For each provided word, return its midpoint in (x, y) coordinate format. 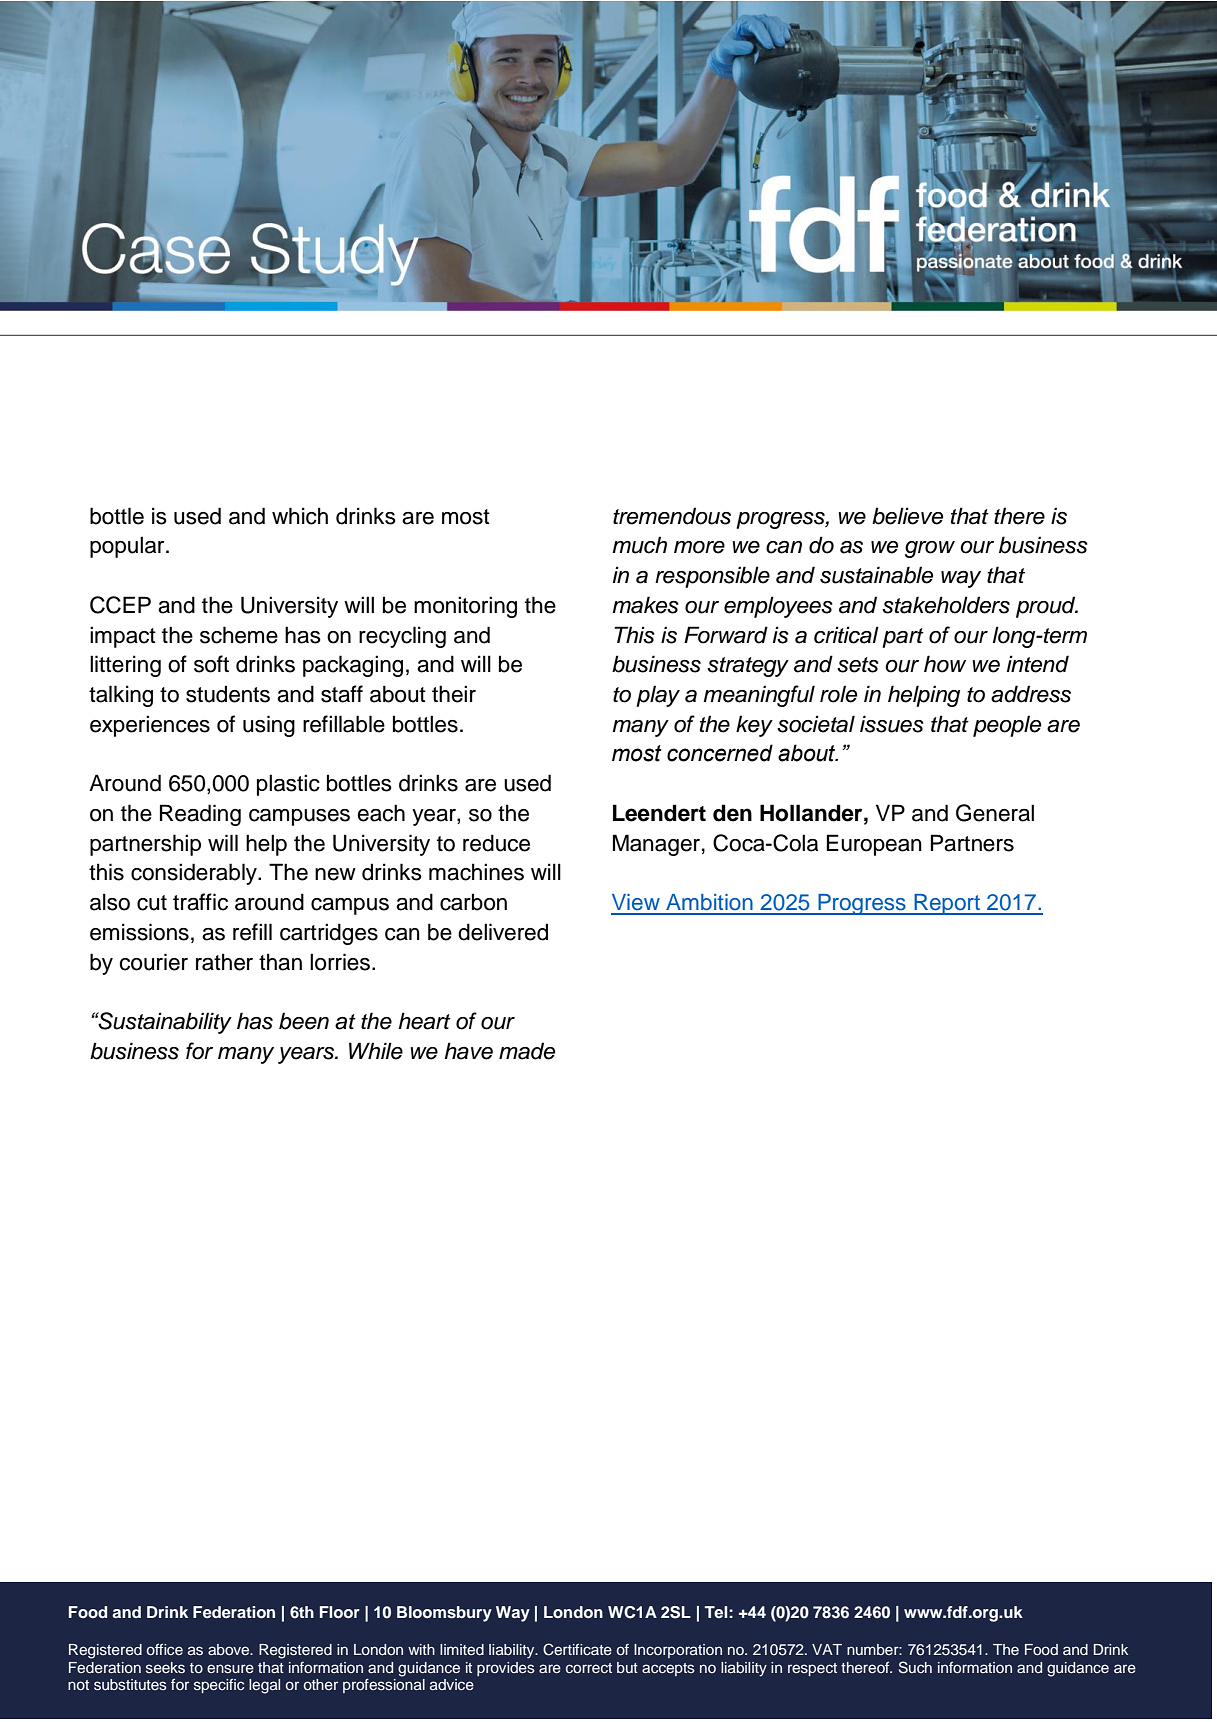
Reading (200, 815)
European (874, 845)
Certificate (577, 1649)
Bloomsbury (444, 1614)
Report (947, 904)
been (304, 1021)
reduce (496, 843)
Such (915, 1667)
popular (128, 547)
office (165, 1649)
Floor (340, 1612)
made (527, 1051)
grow (930, 549)
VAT (827, 1649)
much (639, 545)
